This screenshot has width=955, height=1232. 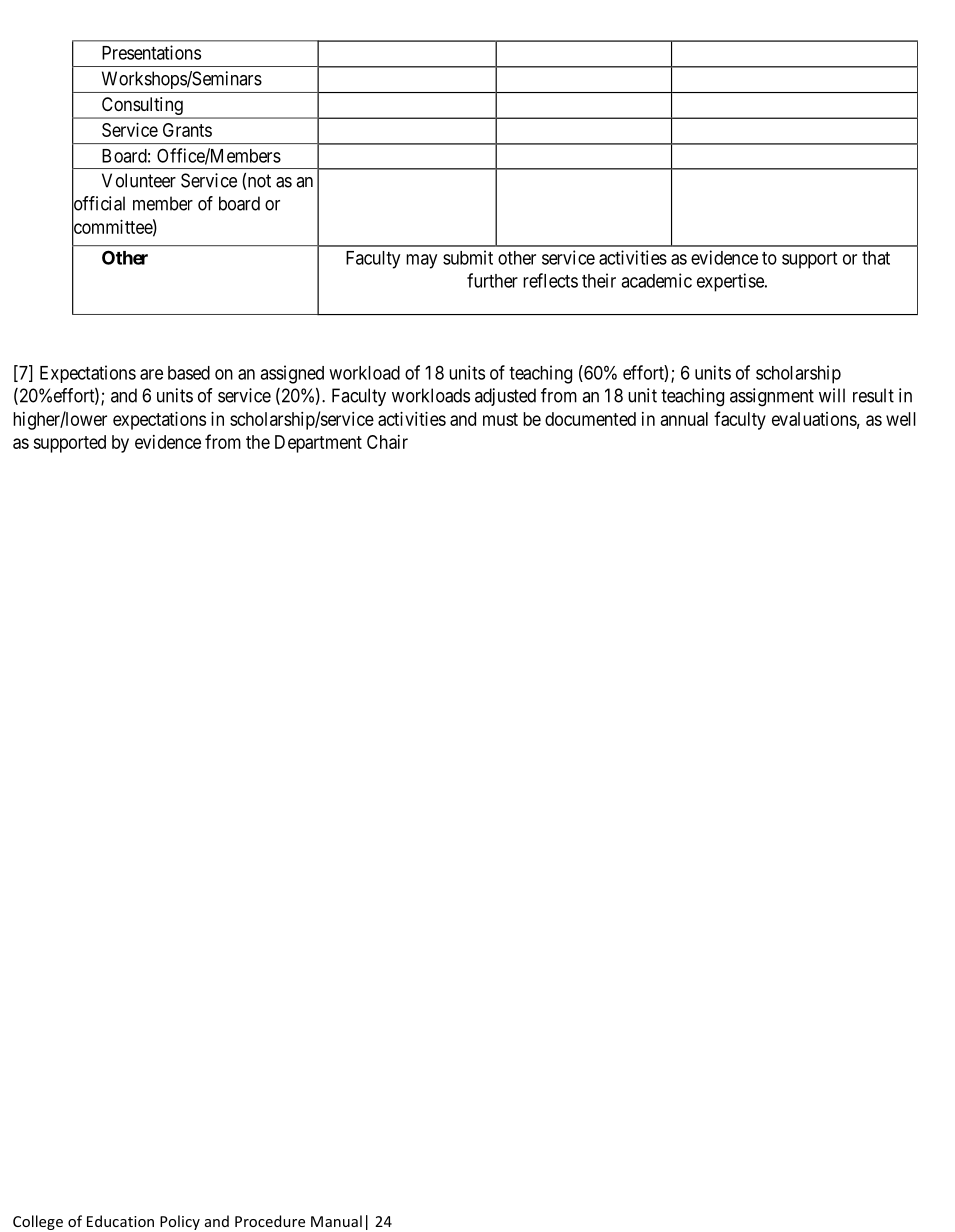 I want to click on well, so click(x=901, y=419).
